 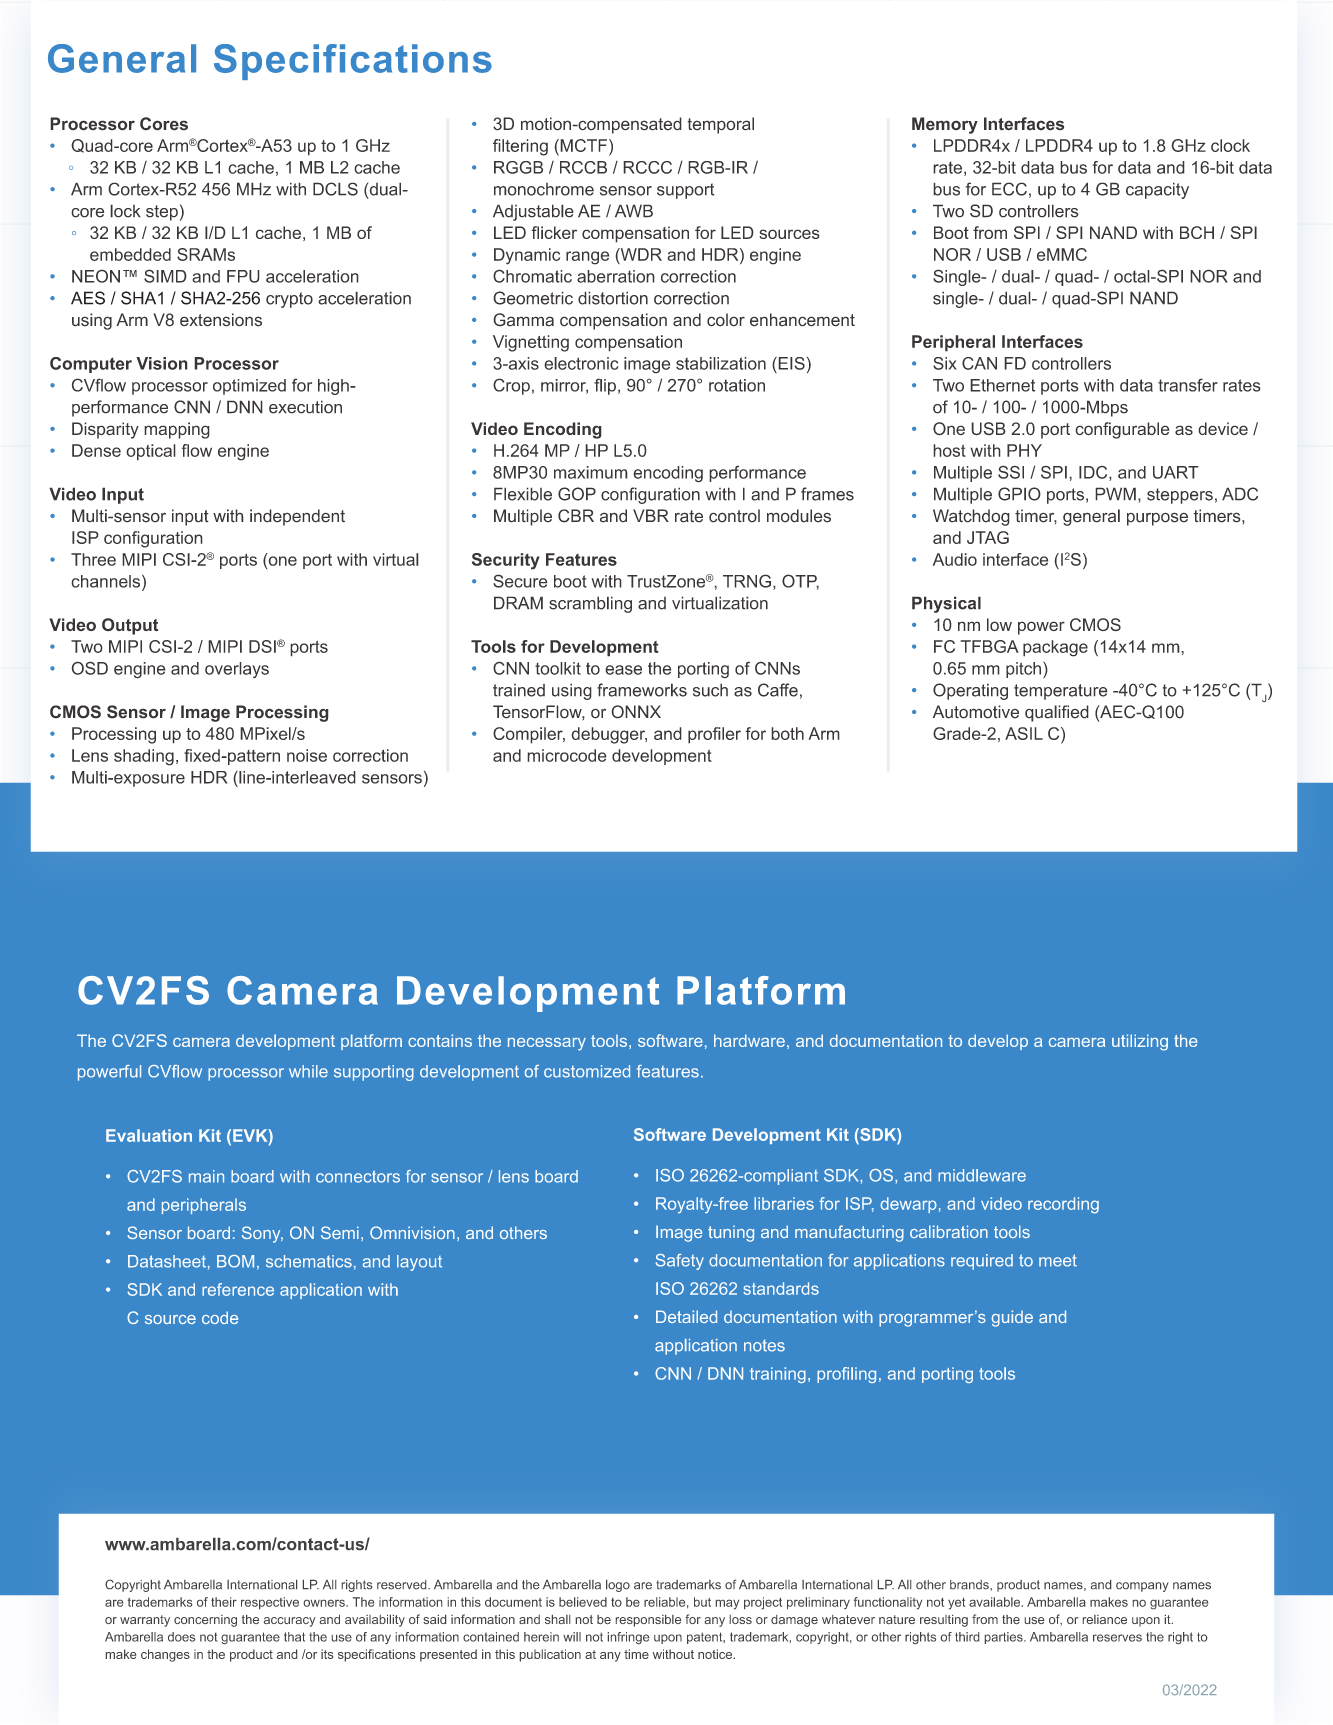 What do you see at coordinates (1140, 1042) in the screenshot?
I see `utilizing` at bounding box center [1140, 1042].
